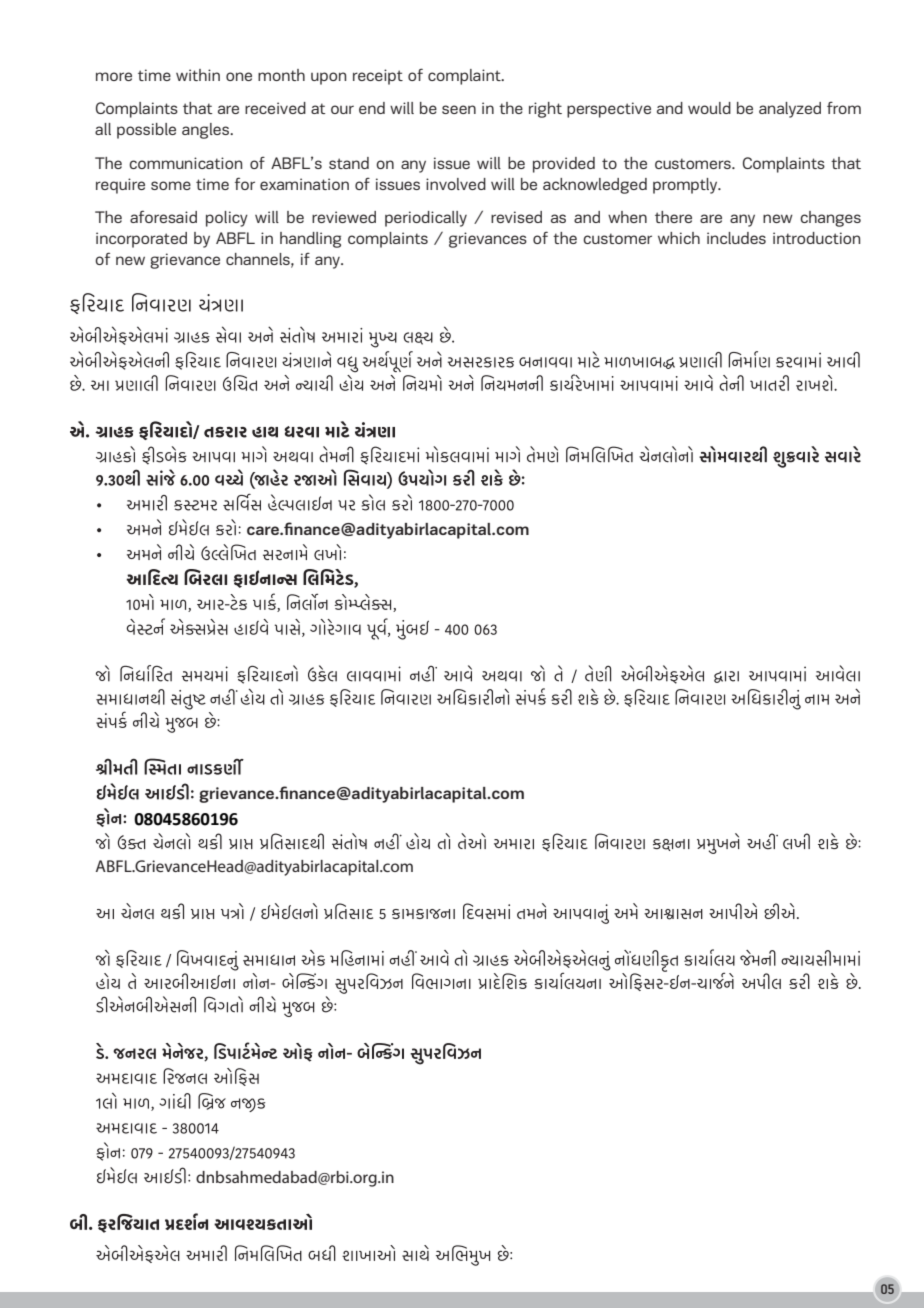 This screenshot has width=924, height=1308. What do you see at coordinates (790, 110) in the screenshot?
I see `analyzed` at bounding box center [790, 110].
